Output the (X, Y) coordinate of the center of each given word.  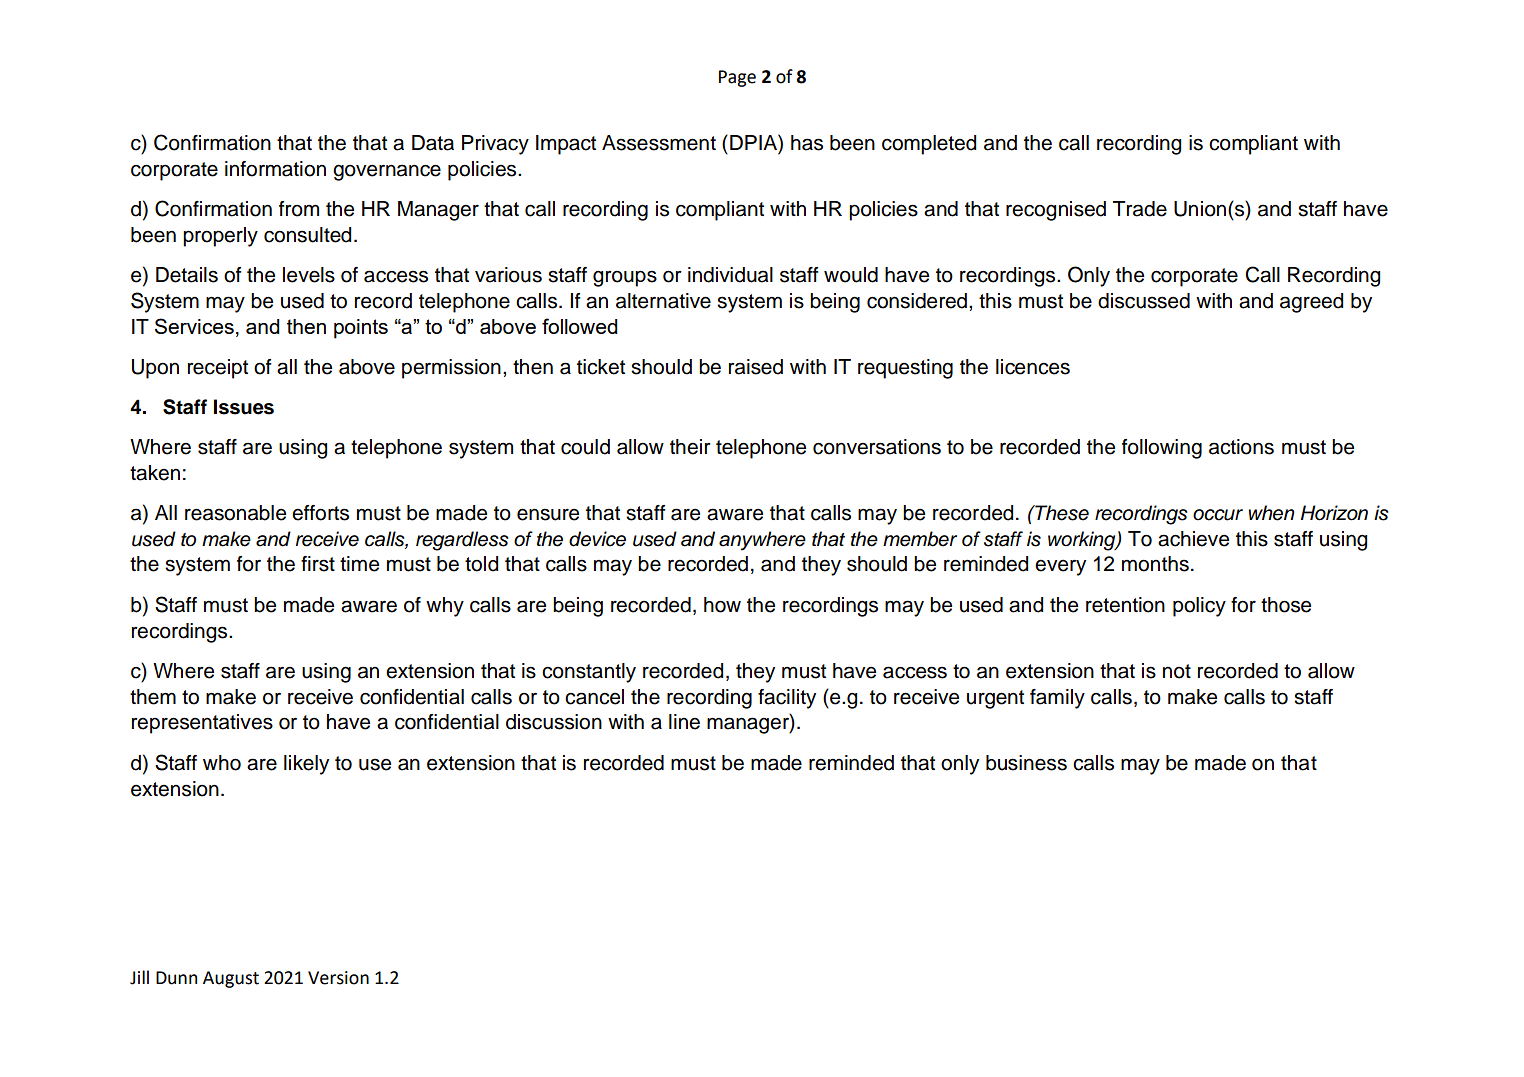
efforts (320, 513)
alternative (663, 301)
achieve (1193, 539)
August (231, 979)
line (684, 722)
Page (737, 78)
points (361, 329)
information (275, 169)
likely (306, 765)
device (597, 539)
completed (929, 145)
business (1026, 763)
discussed (1144, 301)
